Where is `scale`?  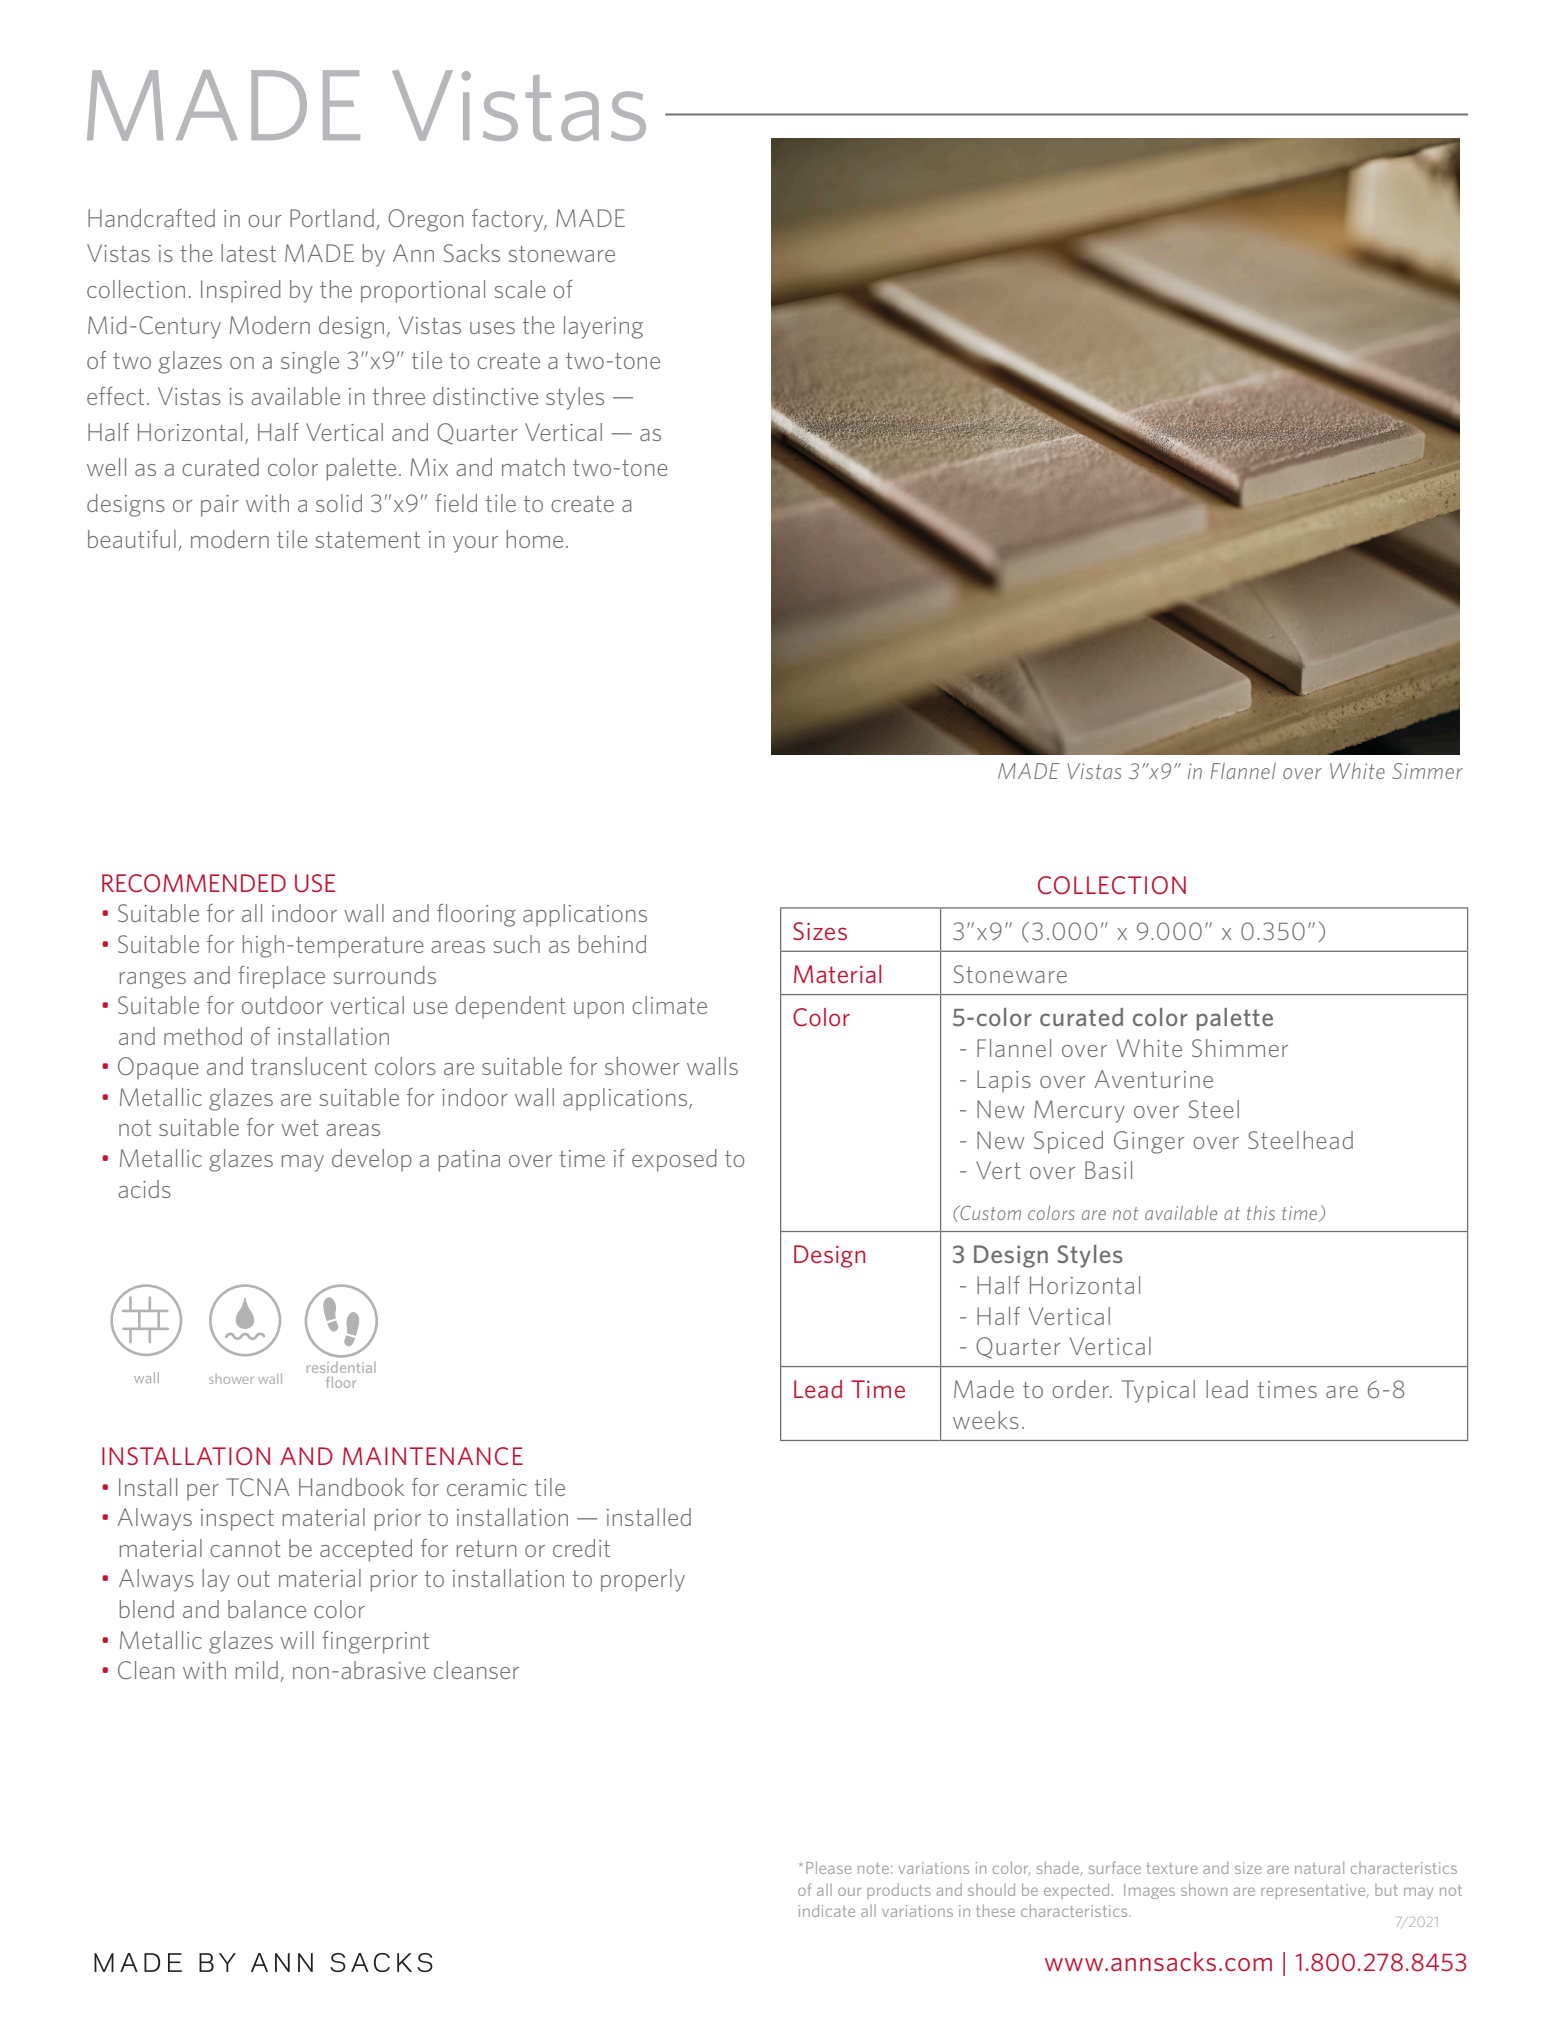 scale is located at coordinates (520, 289).
